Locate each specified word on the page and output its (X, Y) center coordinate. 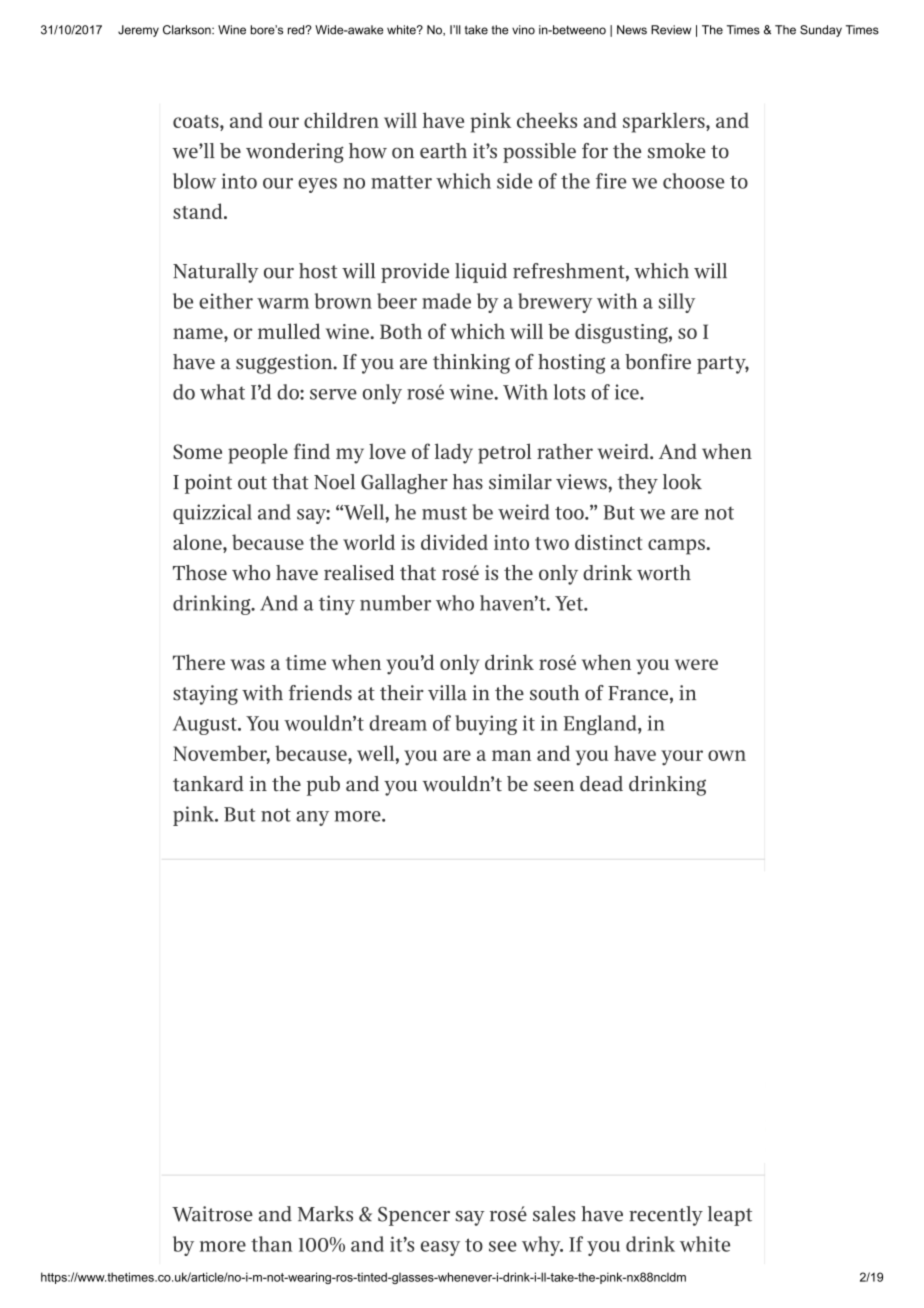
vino (523, 30)
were (696, 664)
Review (671, 30)
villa (447, 693)
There (199, 662)
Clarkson (188, 30)
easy (440, 1248)
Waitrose (212, 1214)
